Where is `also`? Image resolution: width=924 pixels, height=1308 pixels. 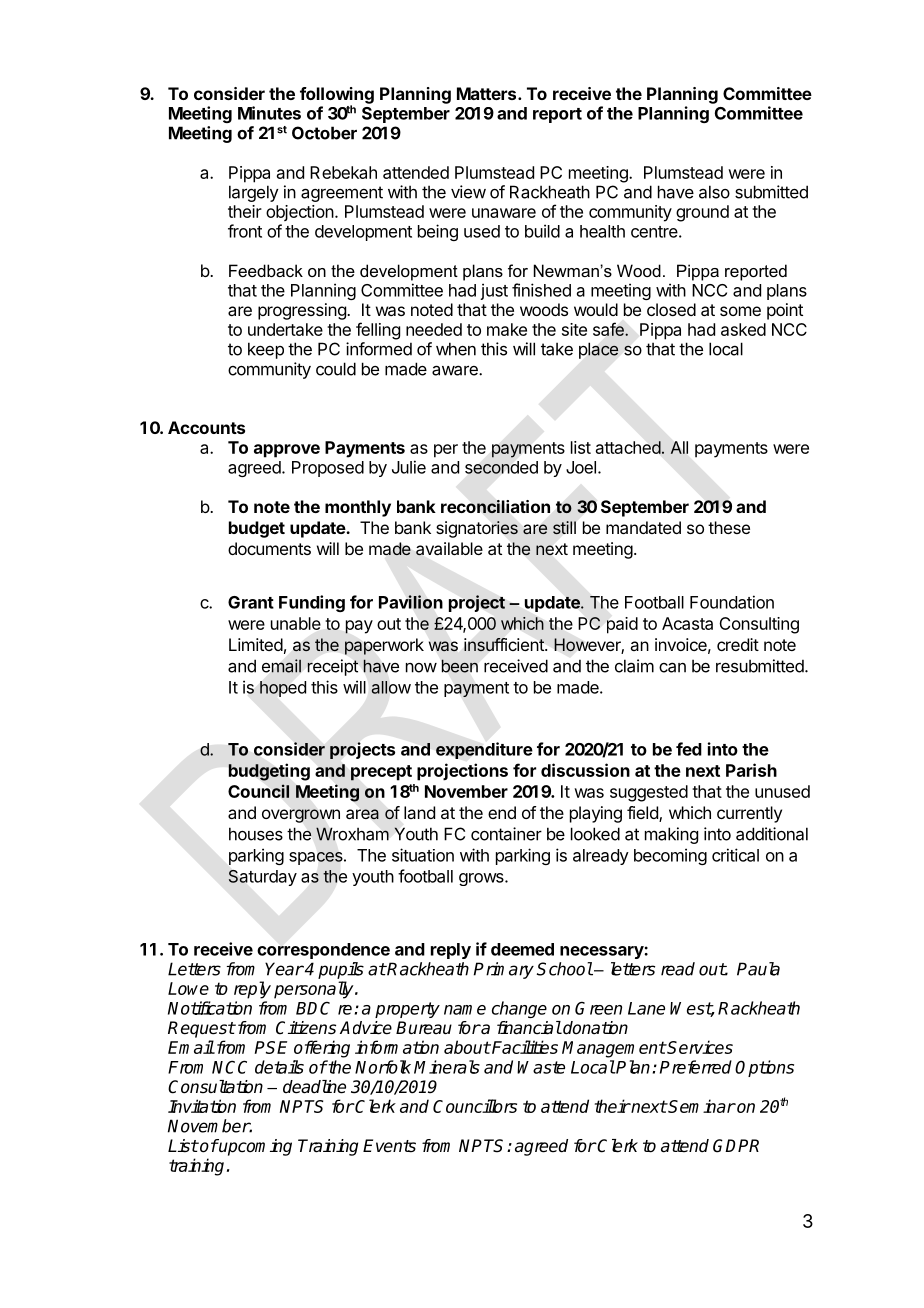 also is located at coordinates (714, 192).
